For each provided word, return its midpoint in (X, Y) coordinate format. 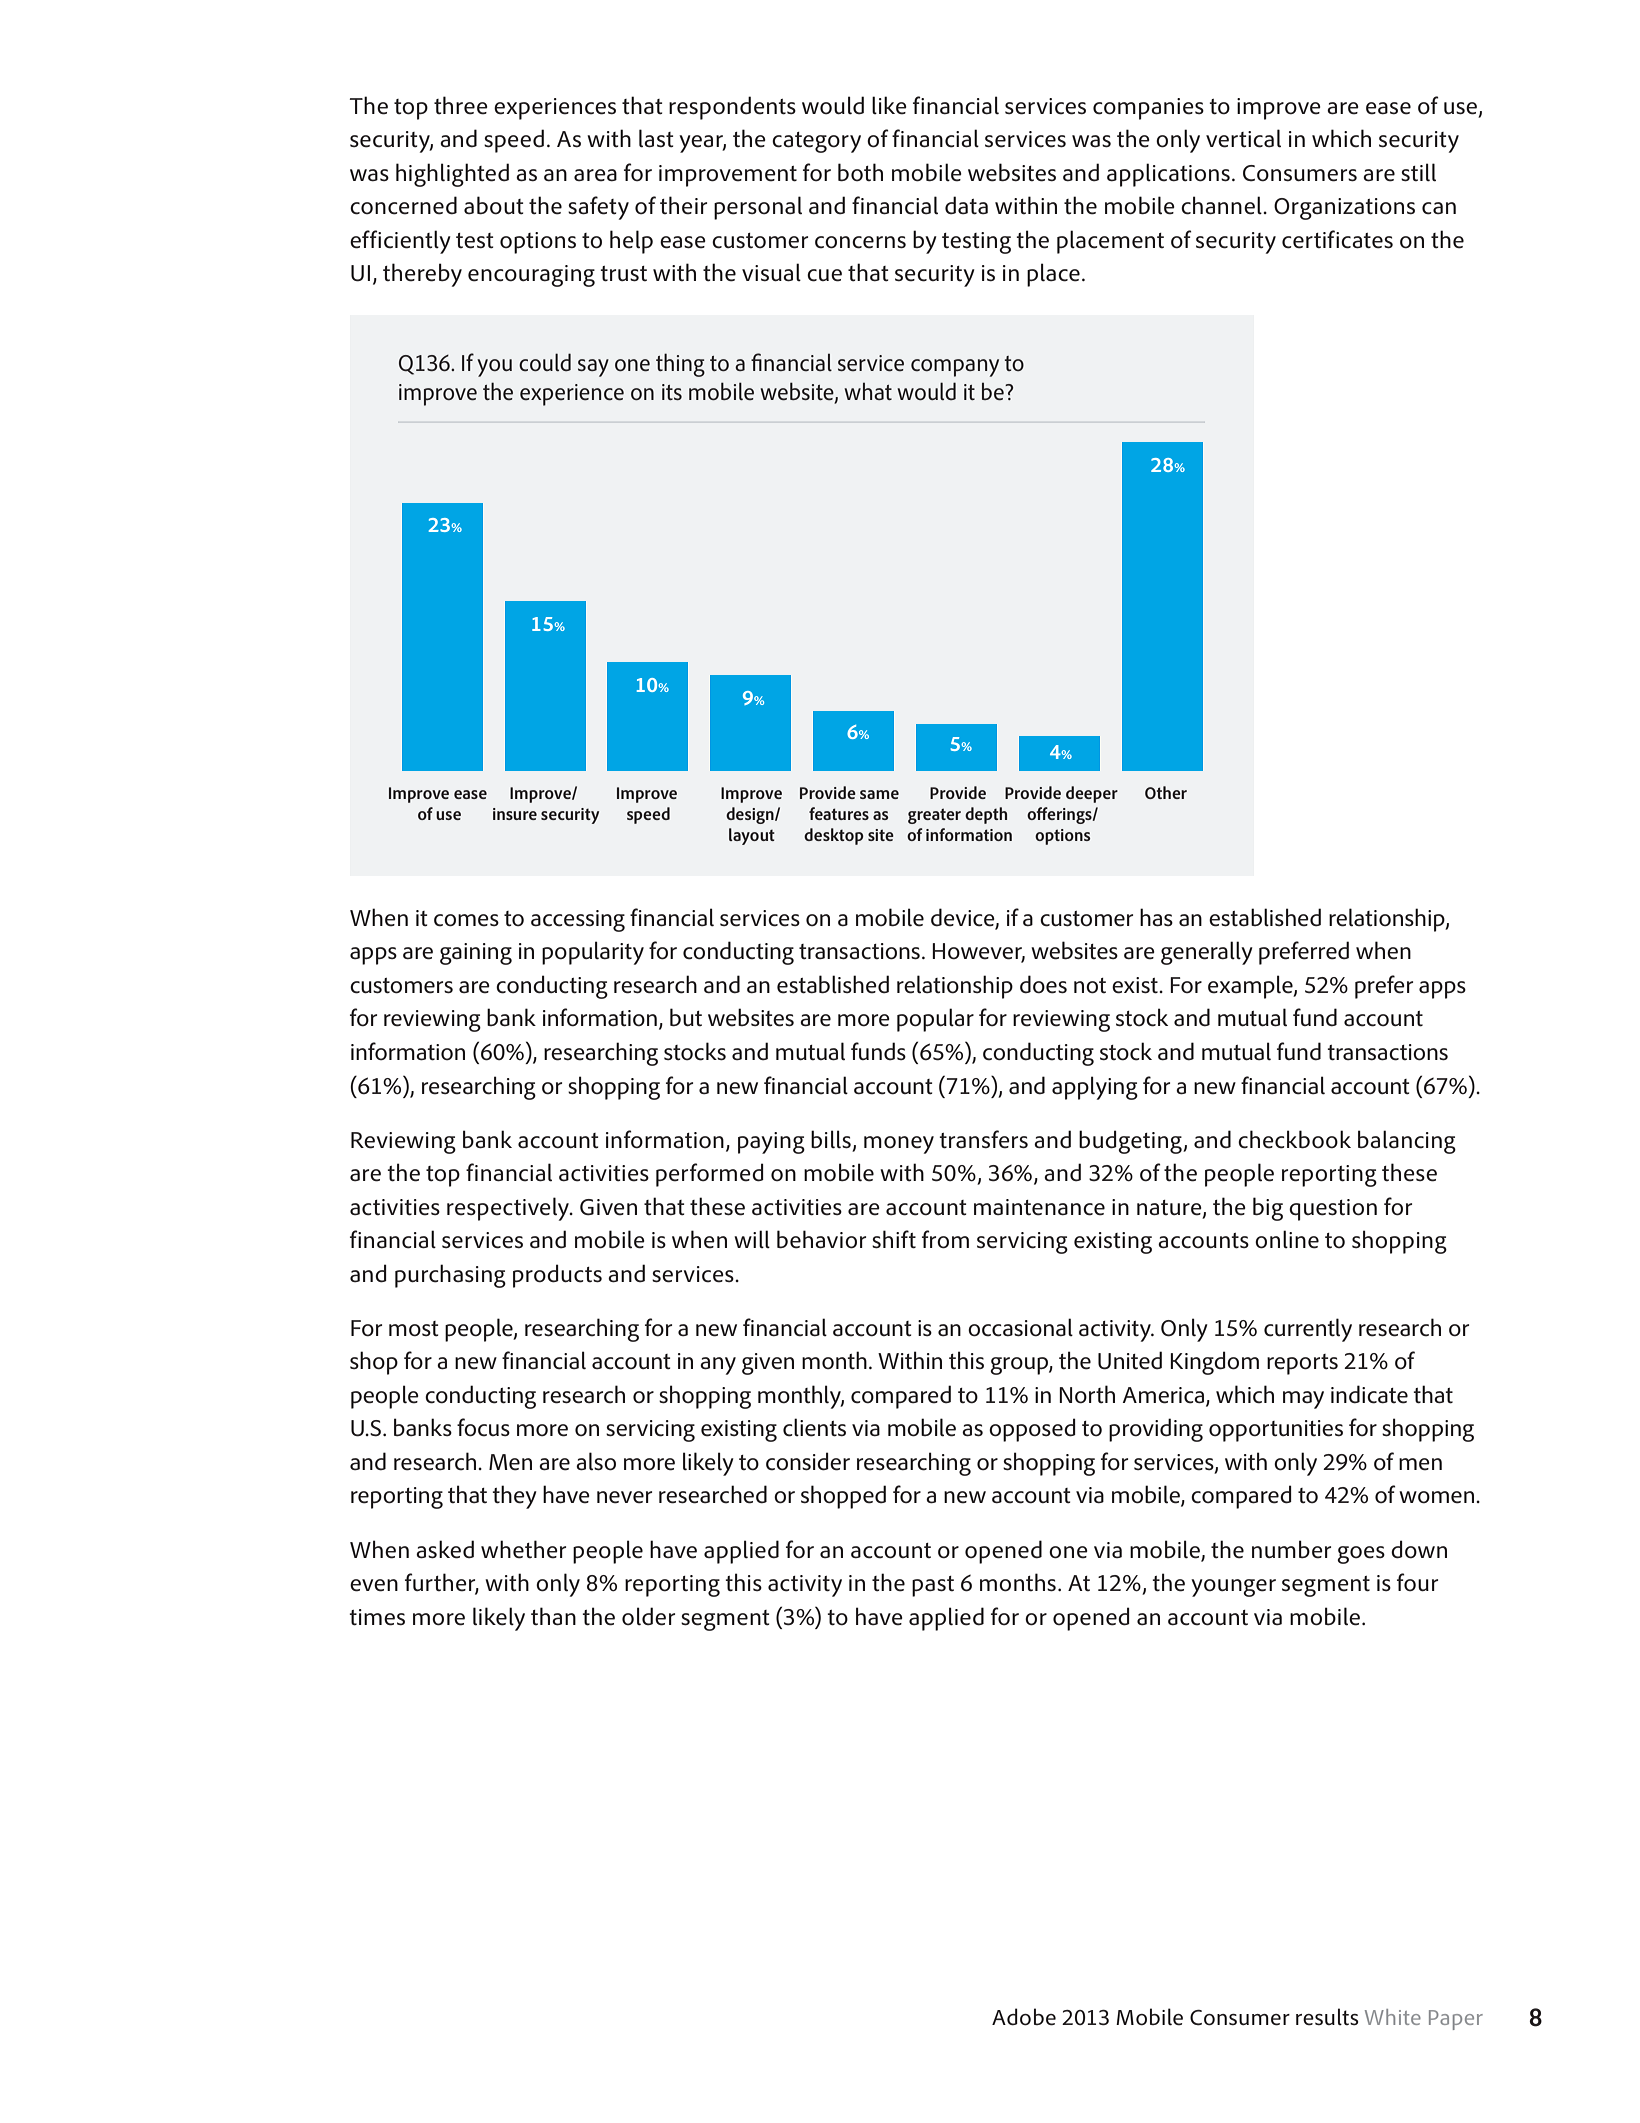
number (1291, 1549)
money (899, 1145)
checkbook (1294, 1139)
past (933, 1586)
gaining (476, 954)
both (860, 172)
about (494, 205)
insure (515, 814)
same (879, 794)
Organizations (1344, 209)
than (553, 1616)
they (514, 1497)
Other (1166, 792)
